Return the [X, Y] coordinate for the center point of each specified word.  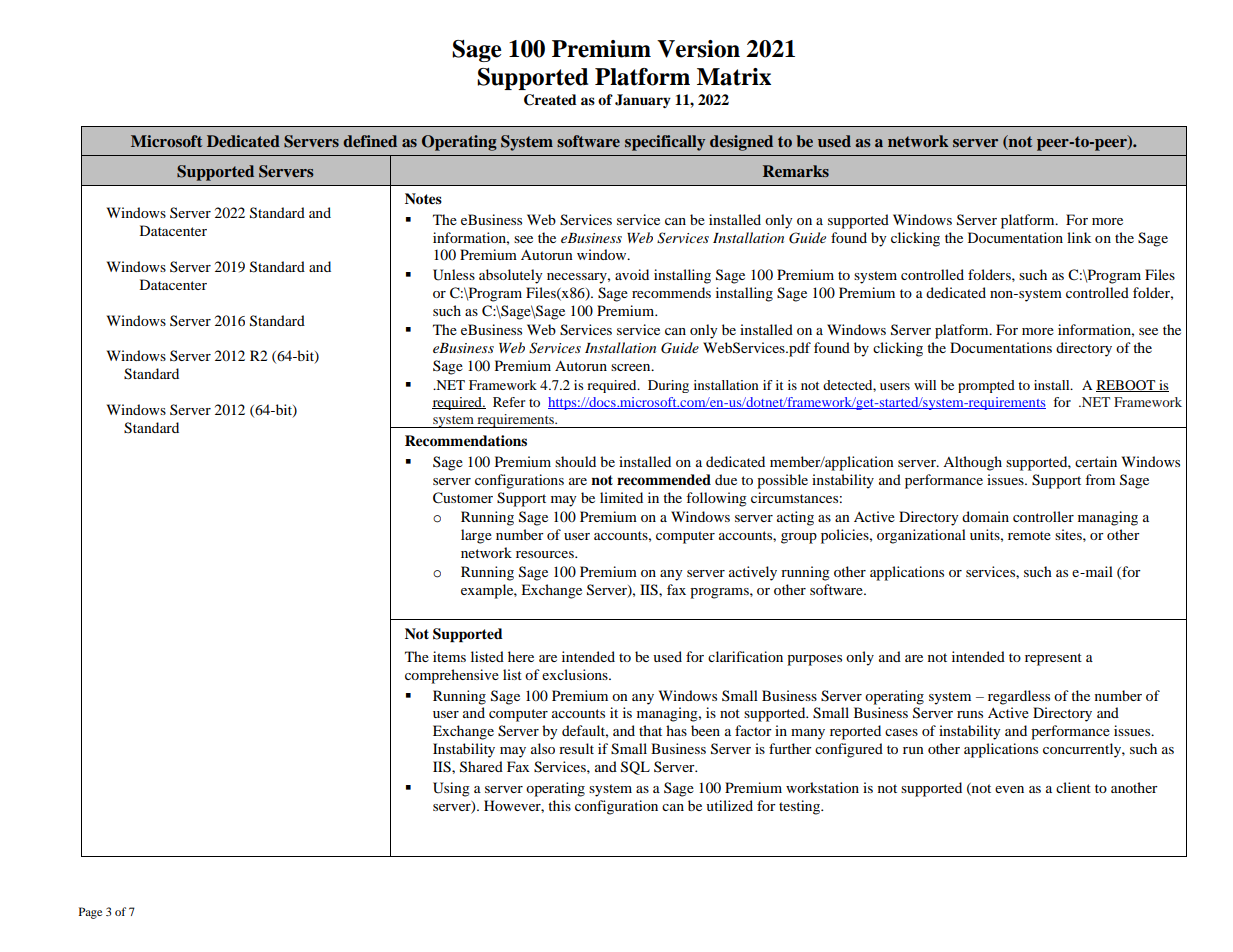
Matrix [734, 77]
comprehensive [452, 676]
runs [970, 714]
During [668, 386]
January [643, 101]
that [650, 730]
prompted [986, 386]
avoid [632, 274]
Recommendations [466, 441]
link [1079, 237]
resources [546, 554]
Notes [423, 199]
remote [1029, 535]
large [476, 536]
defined [370, 141]
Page [90, 913]
